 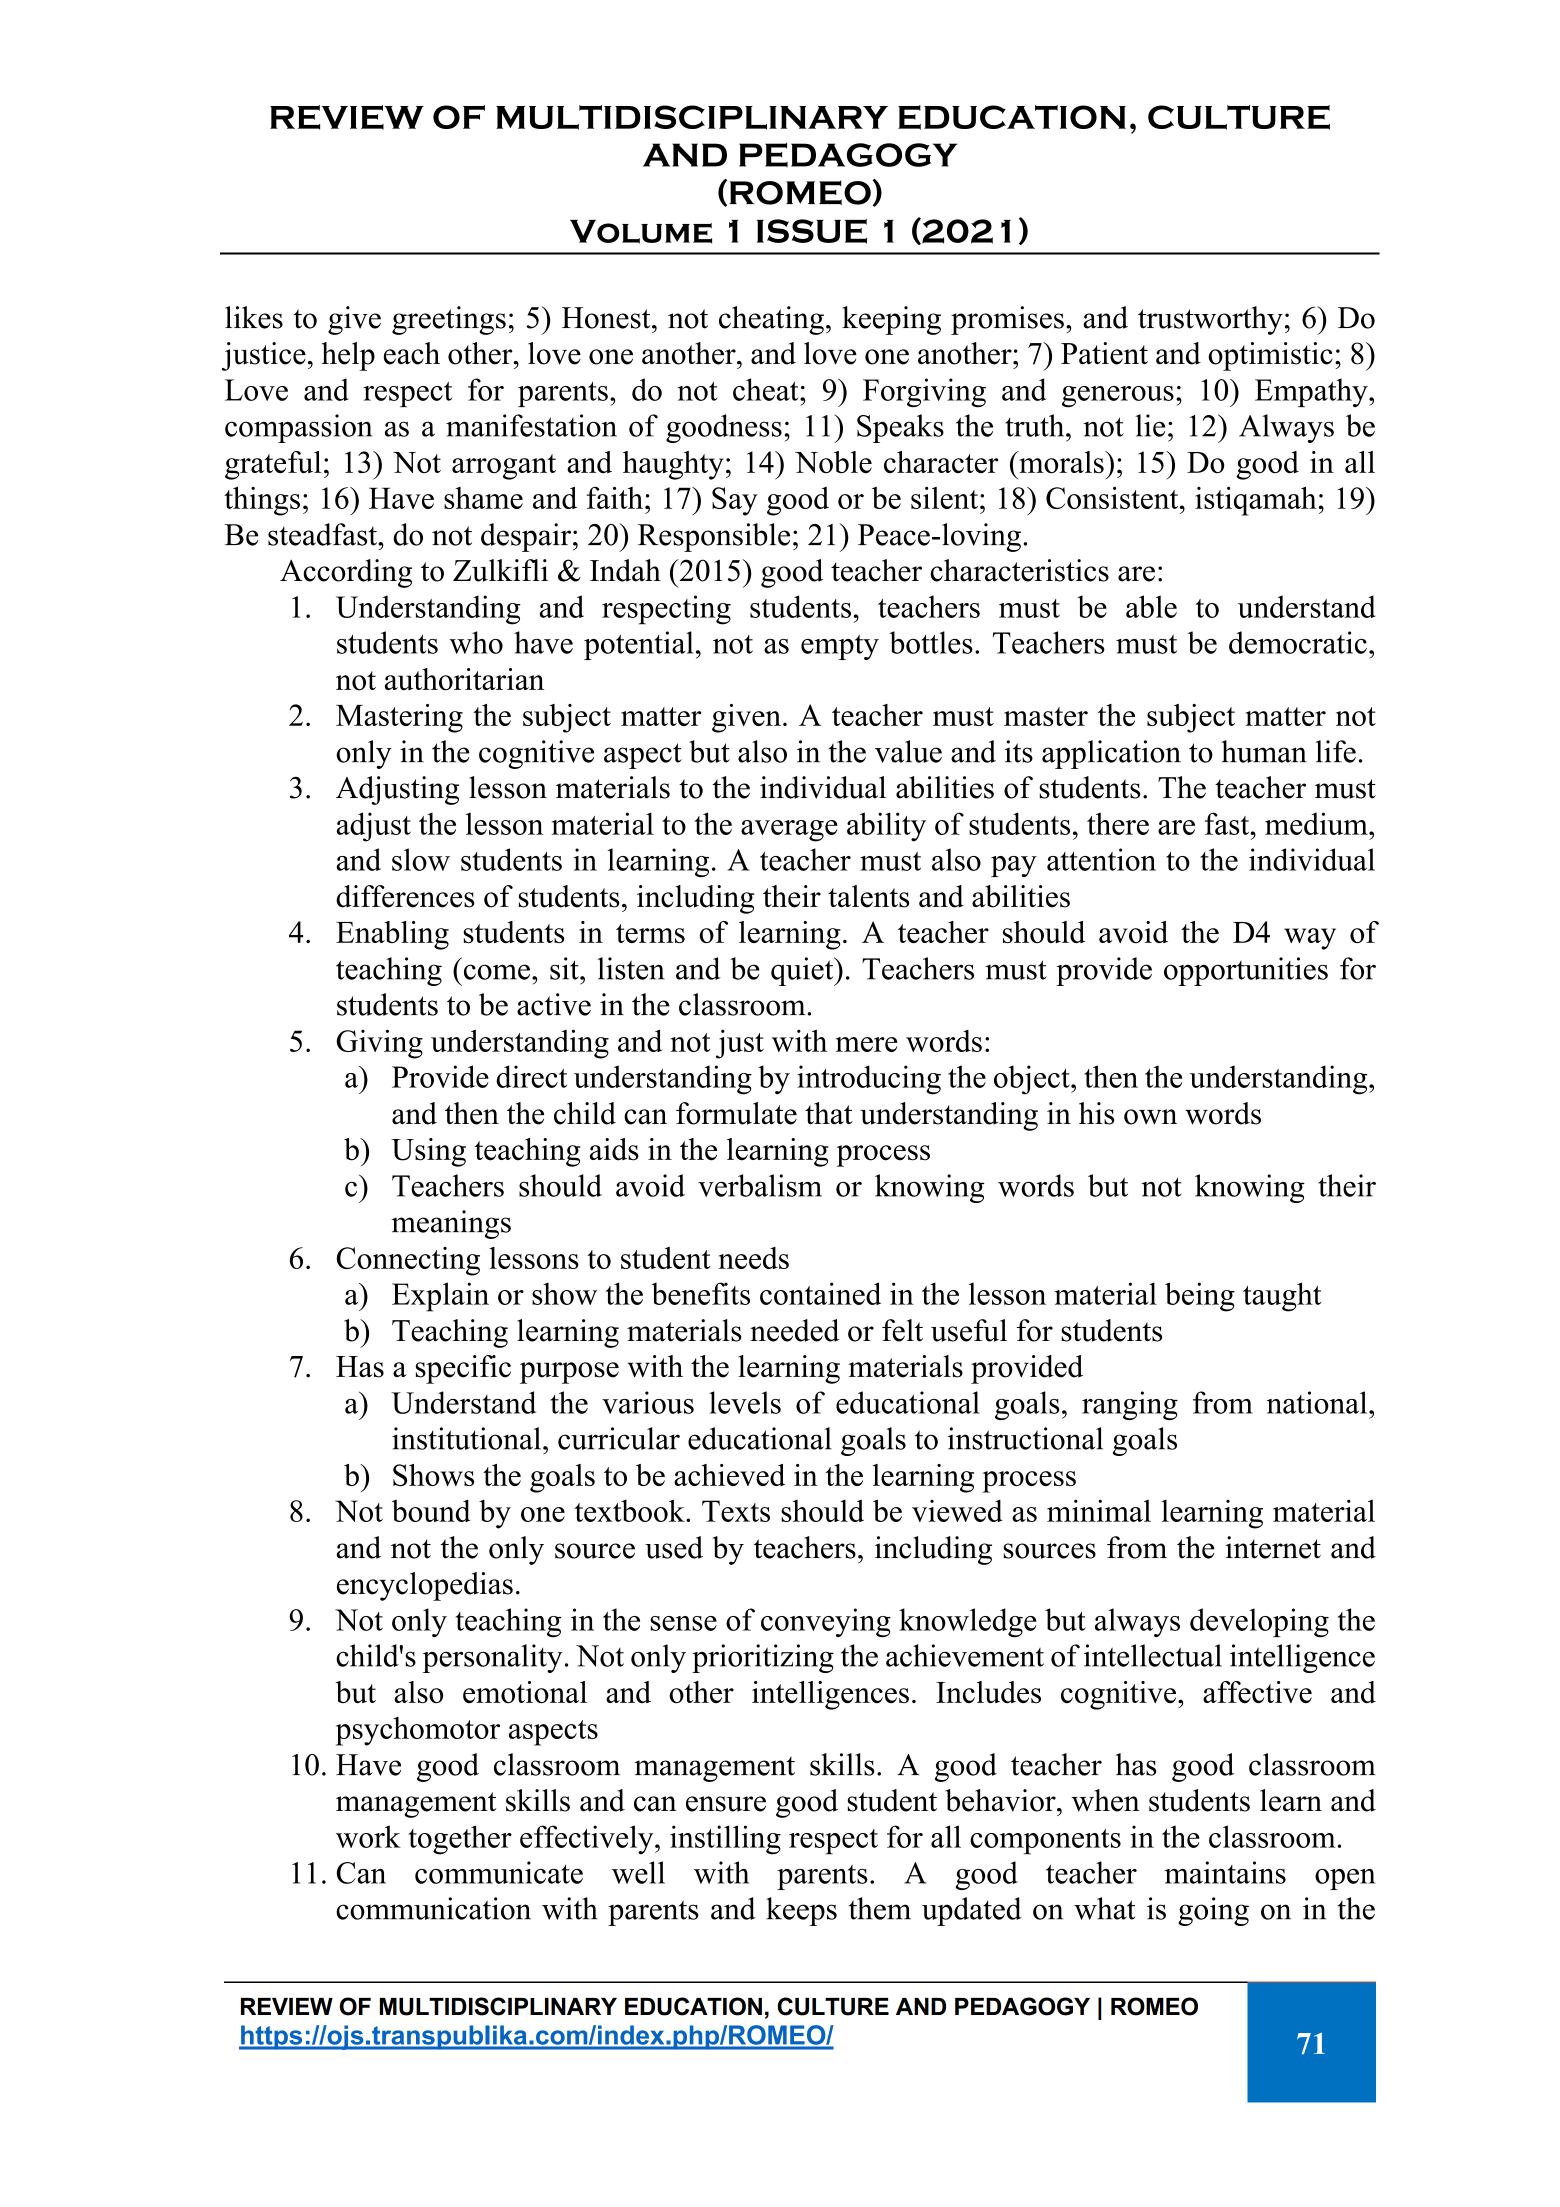 I want to click on empty, so click(x=840, y=647).
